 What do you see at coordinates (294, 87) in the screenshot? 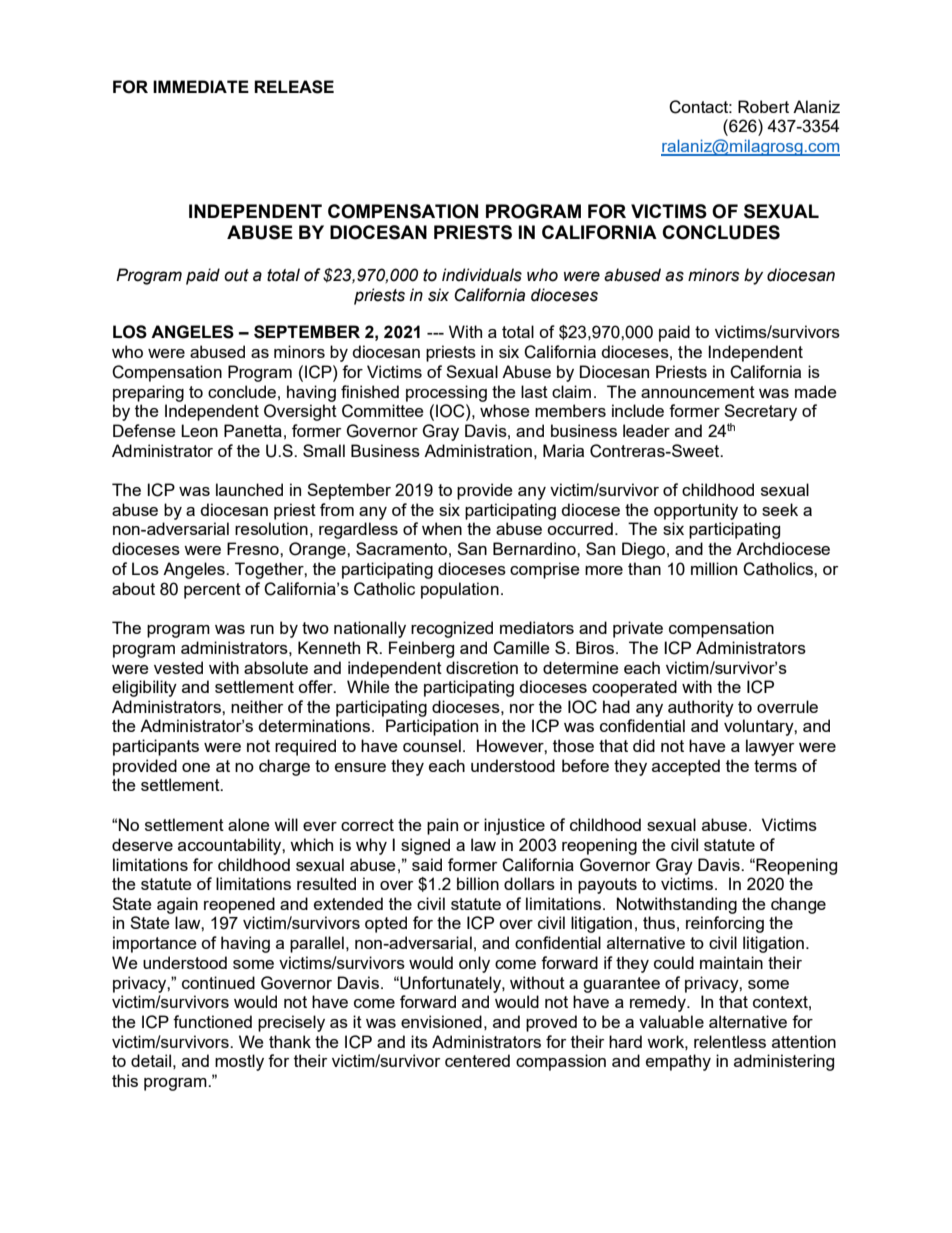
I see `RELEASE` at bounding box center [294, 87].
